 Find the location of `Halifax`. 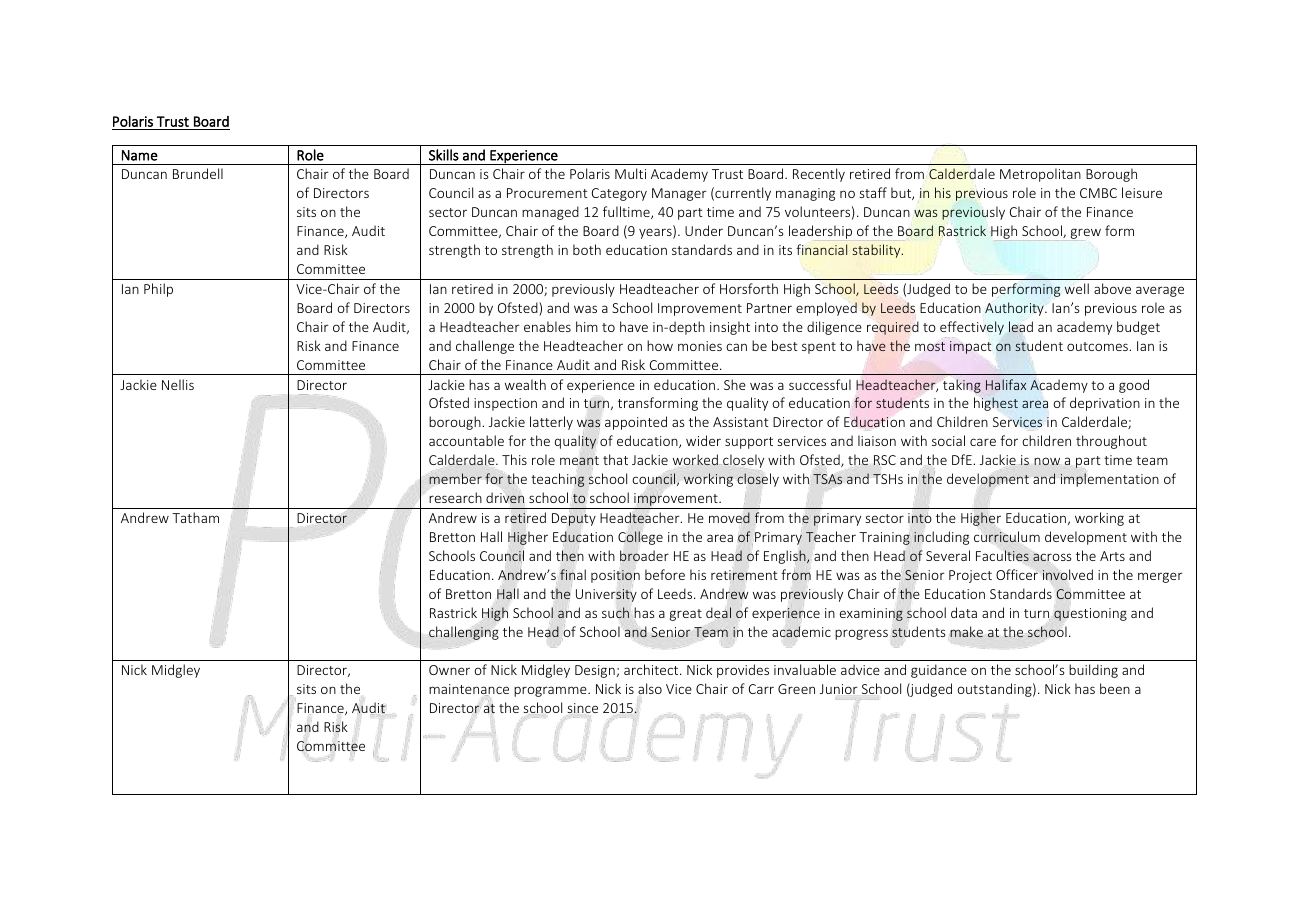

Halifax is located at coordinates (1006, 384).
